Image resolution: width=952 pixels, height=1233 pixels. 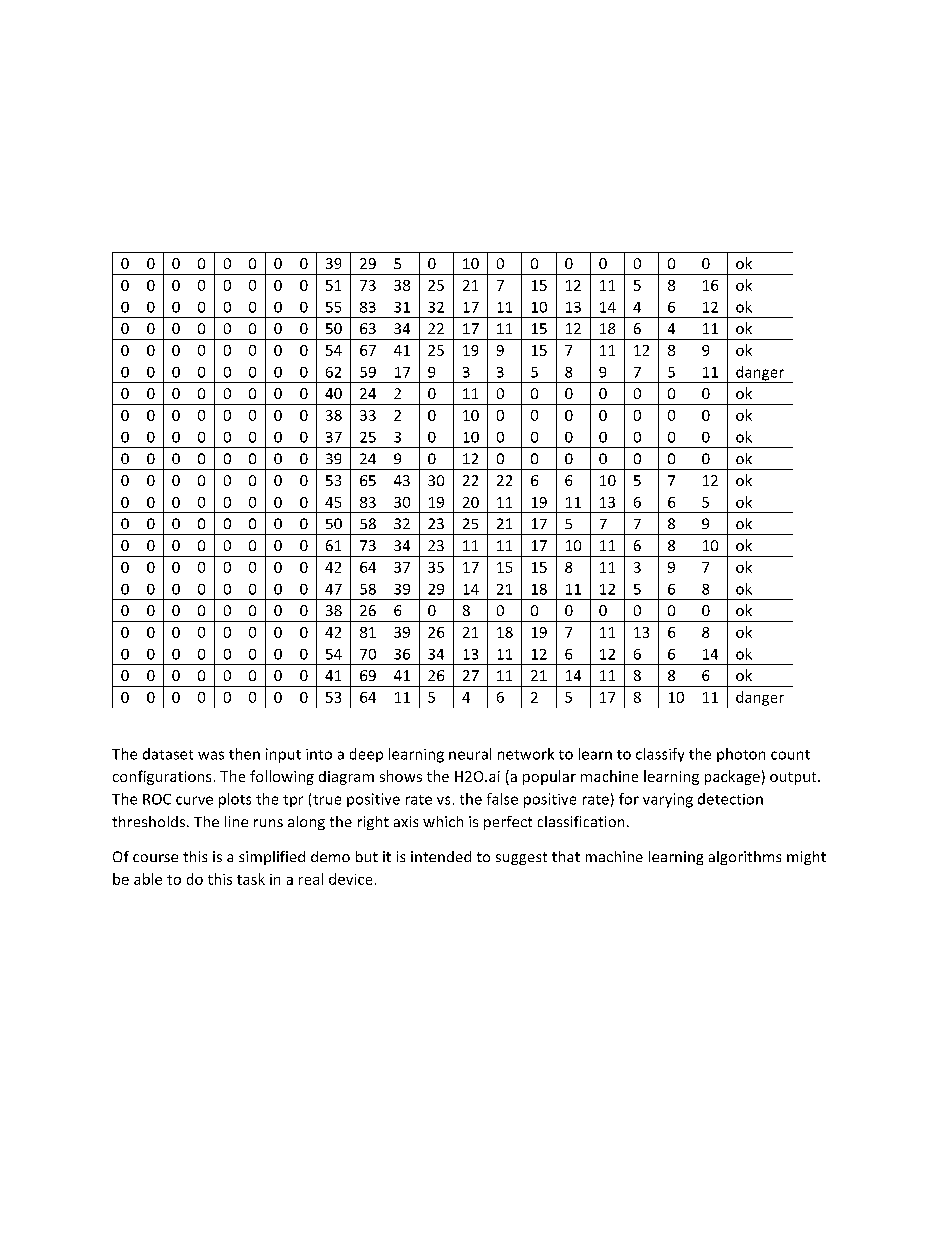 What do you see at coordinates (549, 777) in the screenshot?
I see `popular` at bounding box center [549, 777].
